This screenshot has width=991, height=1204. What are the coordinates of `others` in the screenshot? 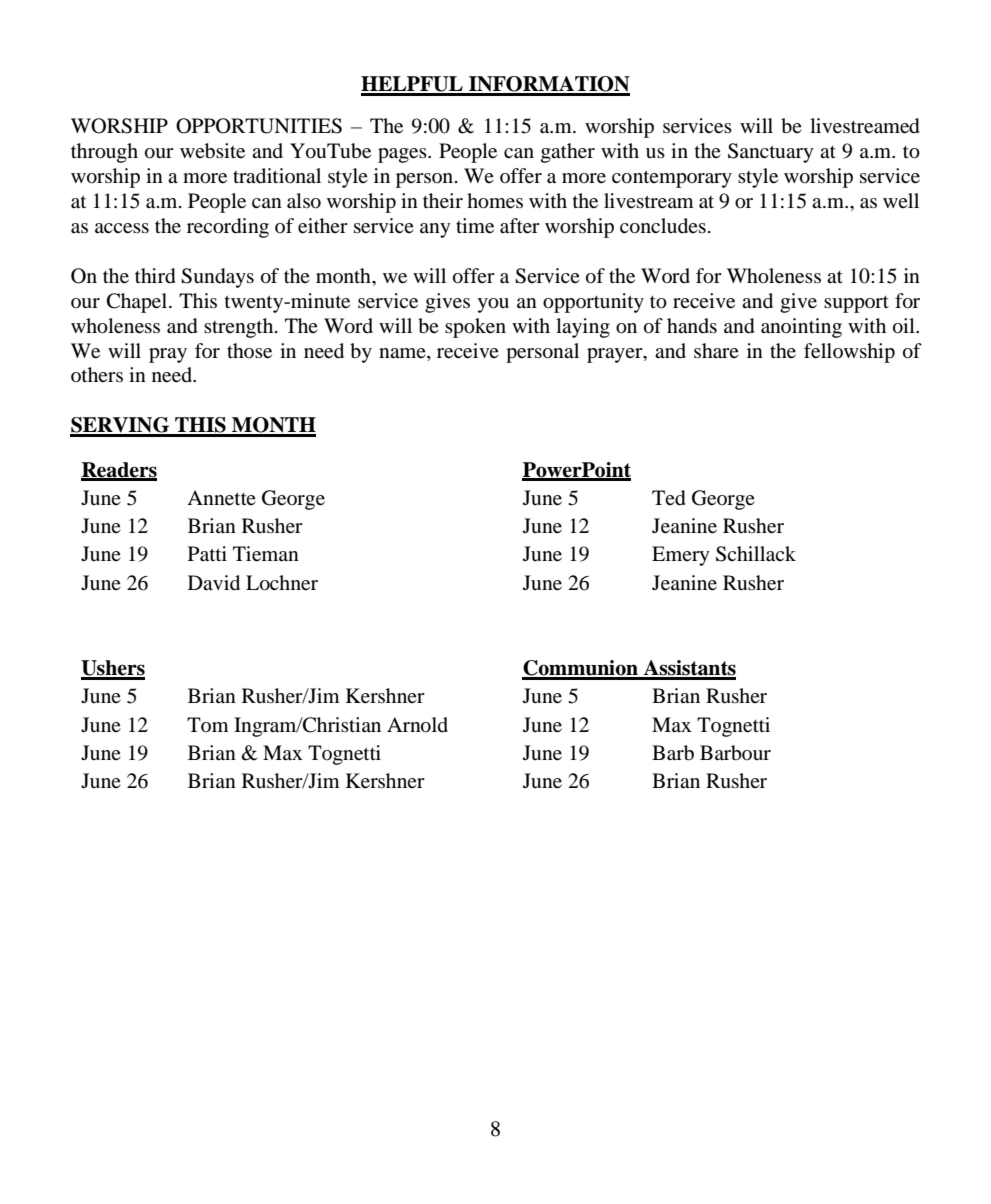 It's located at (97, 374).
